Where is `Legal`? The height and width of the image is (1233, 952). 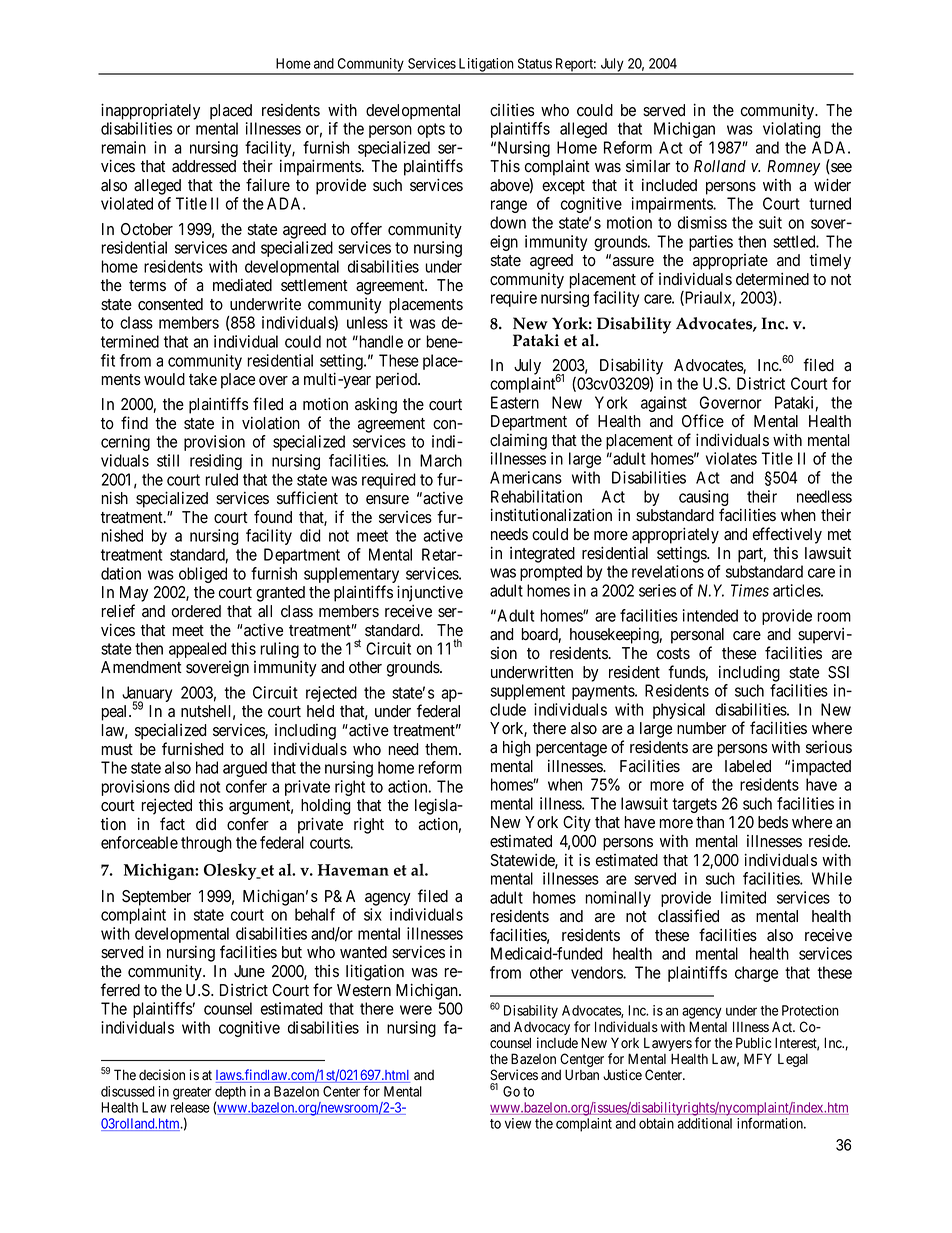 Legal is located at coordinates (793, 1060).
